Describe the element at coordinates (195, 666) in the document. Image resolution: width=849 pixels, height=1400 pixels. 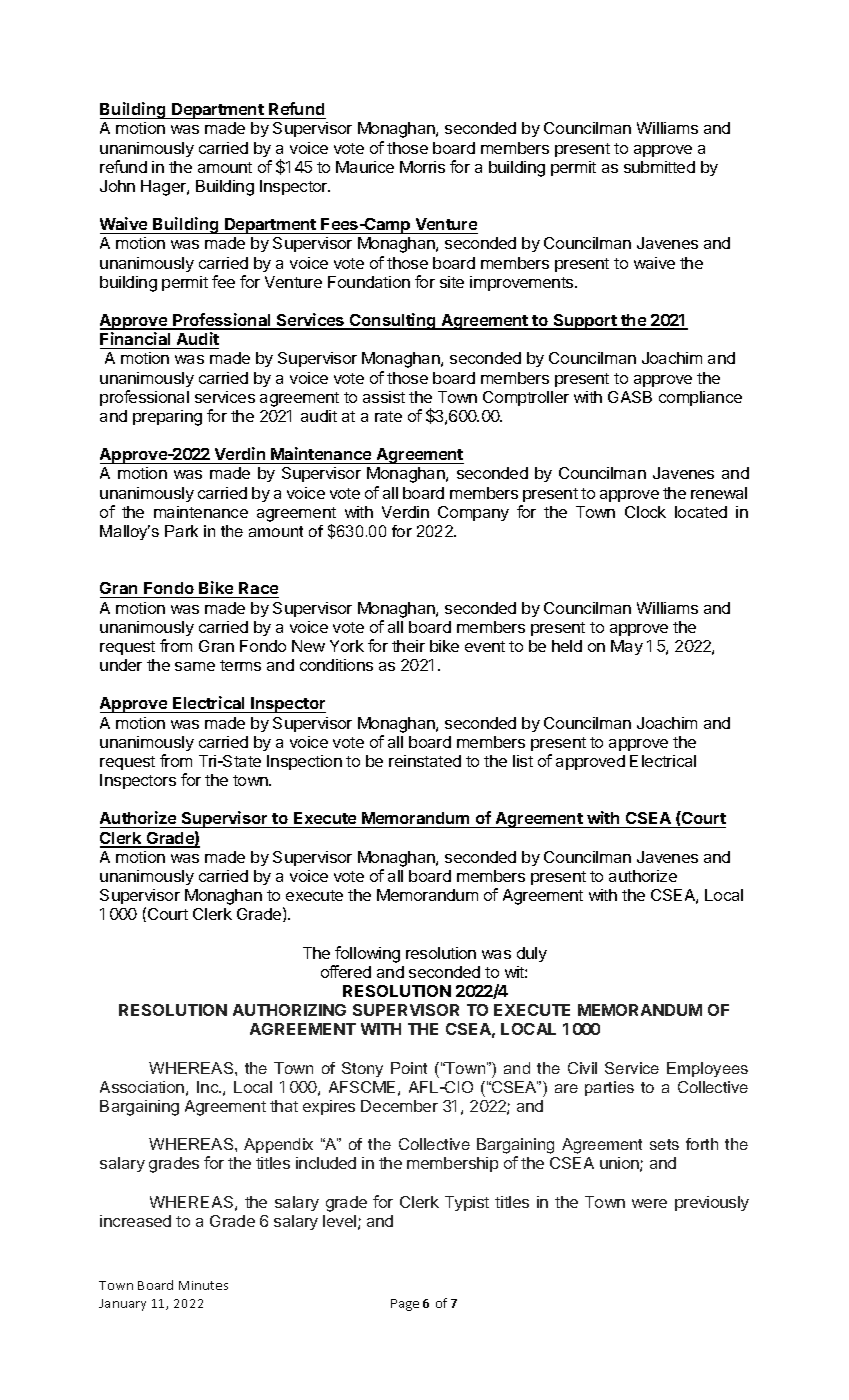
I see `same` at that location.
